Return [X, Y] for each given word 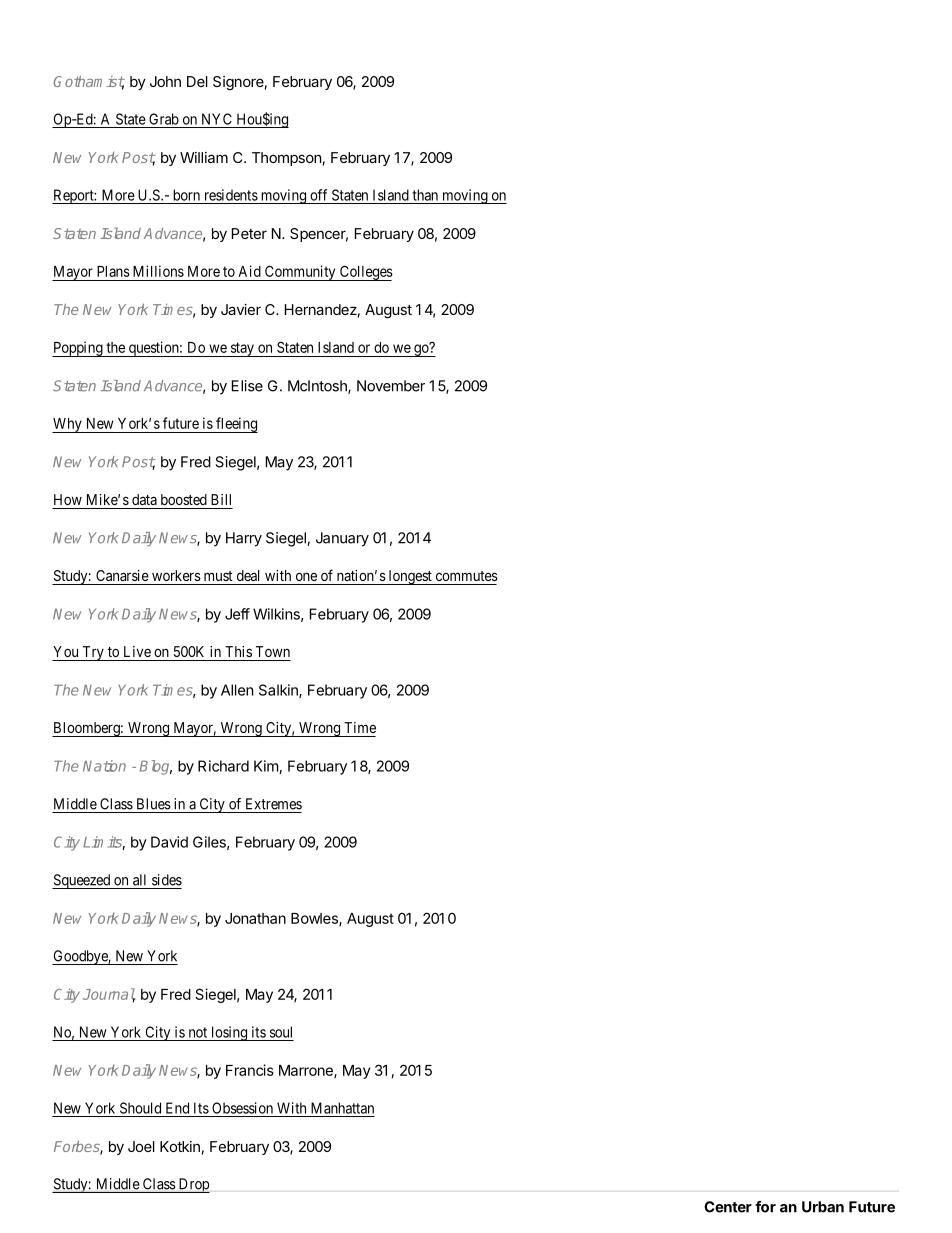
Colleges [365, 273]
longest [410, 577]
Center [728, 1207]
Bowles [315, 919]
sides [167, 880]
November [391, 386]
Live [137, 651]
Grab [164, 119]
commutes [467, 576]
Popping [78, 349]
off [318, 195]
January [342, 539]
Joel [141, 1146]
